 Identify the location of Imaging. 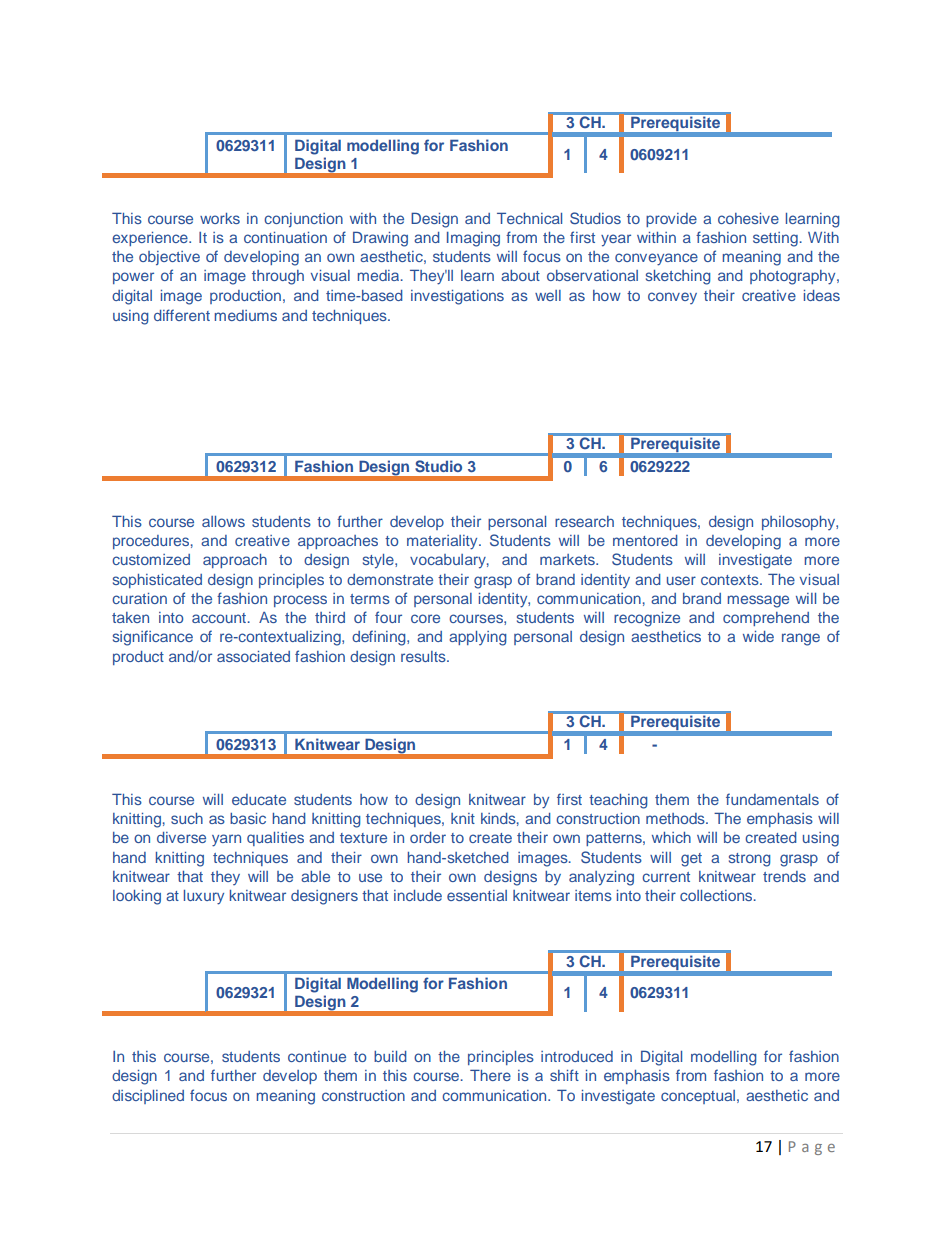
(473, 239).
